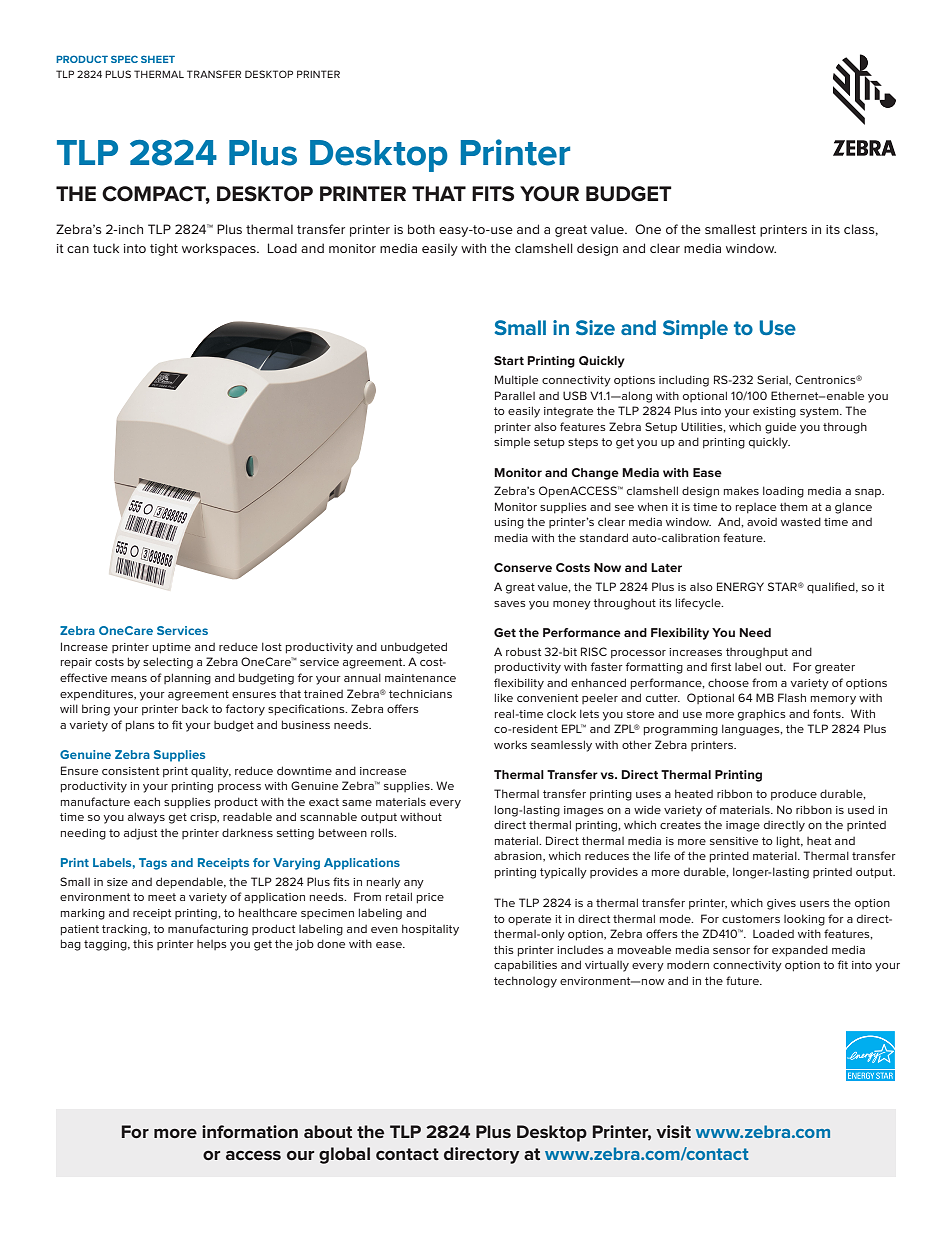  Describe the element at coordinates (794, 795) in the screenshot. I see `produce` at that location.
